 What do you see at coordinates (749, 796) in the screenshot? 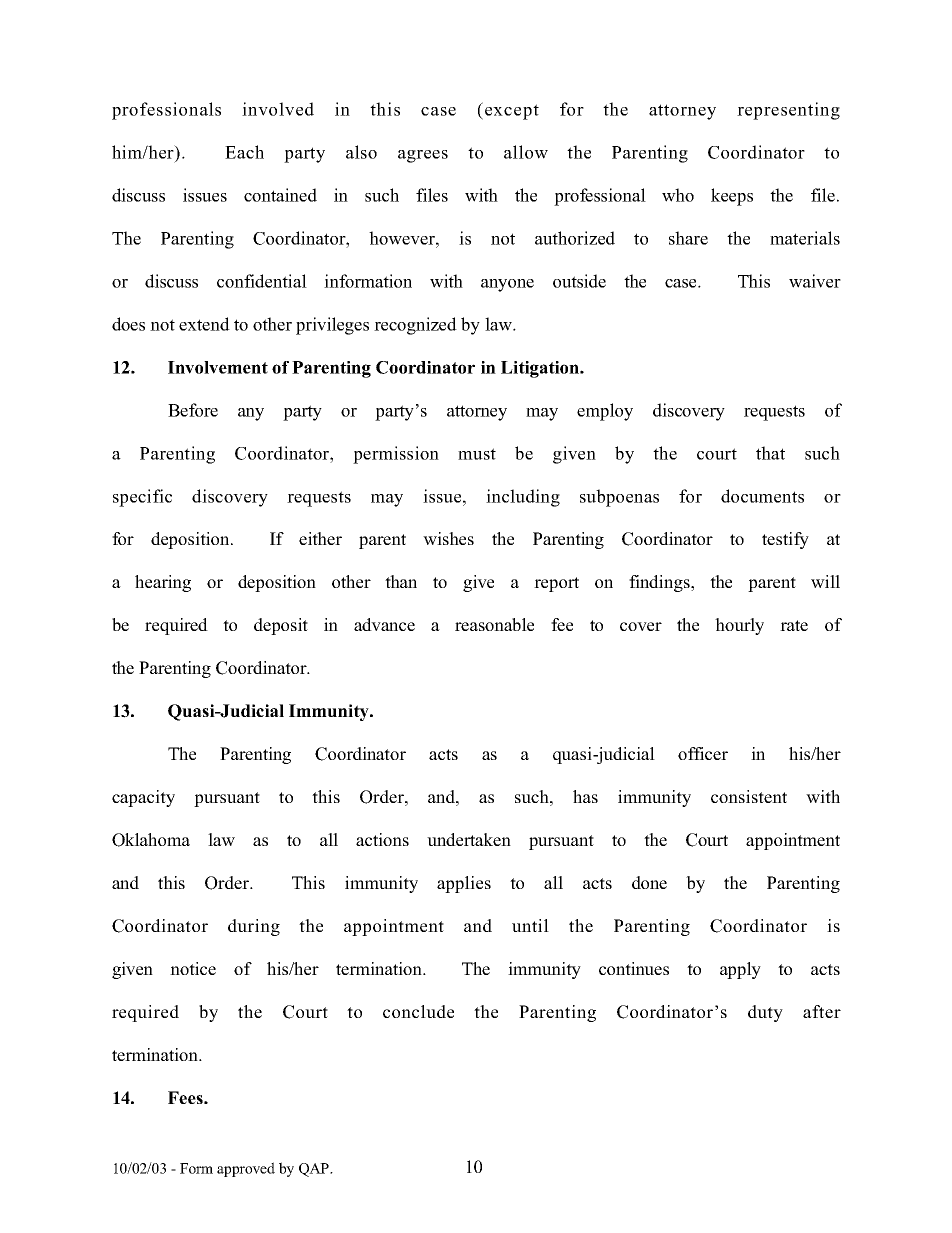
I see `consistent` at bounding box center [749, 796].
